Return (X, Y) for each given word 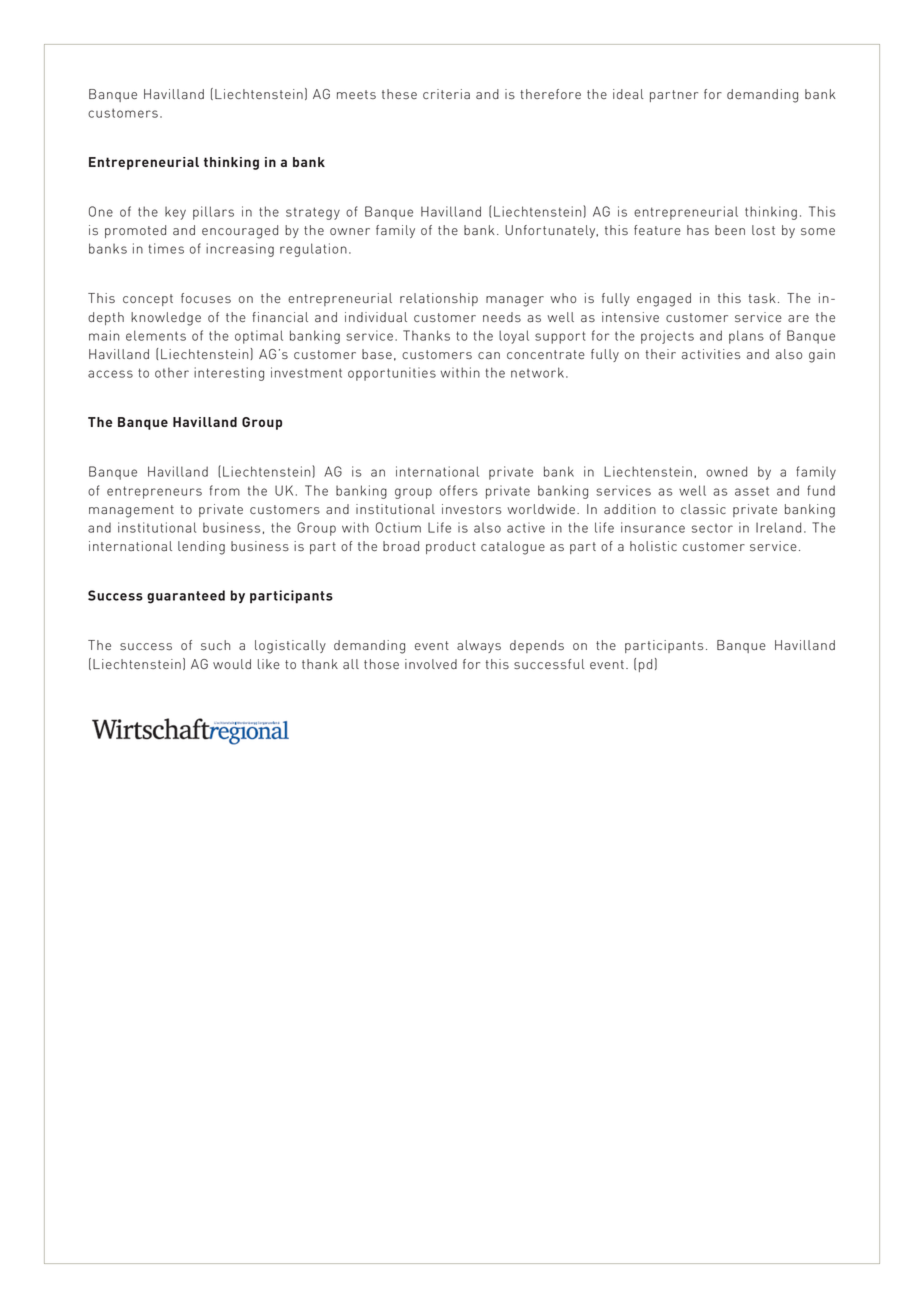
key (175, 213)
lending (201, 548)
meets (356, 94)
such (215, 645)
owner (350, 231)
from (225, 490)
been (730, 230)
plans (746, 337)
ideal (628, 94)
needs (502, 317)
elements (156, 335)
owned (726, 471)
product (451, 547)
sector (712, 528)
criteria (446, 94)
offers (459, 490)
